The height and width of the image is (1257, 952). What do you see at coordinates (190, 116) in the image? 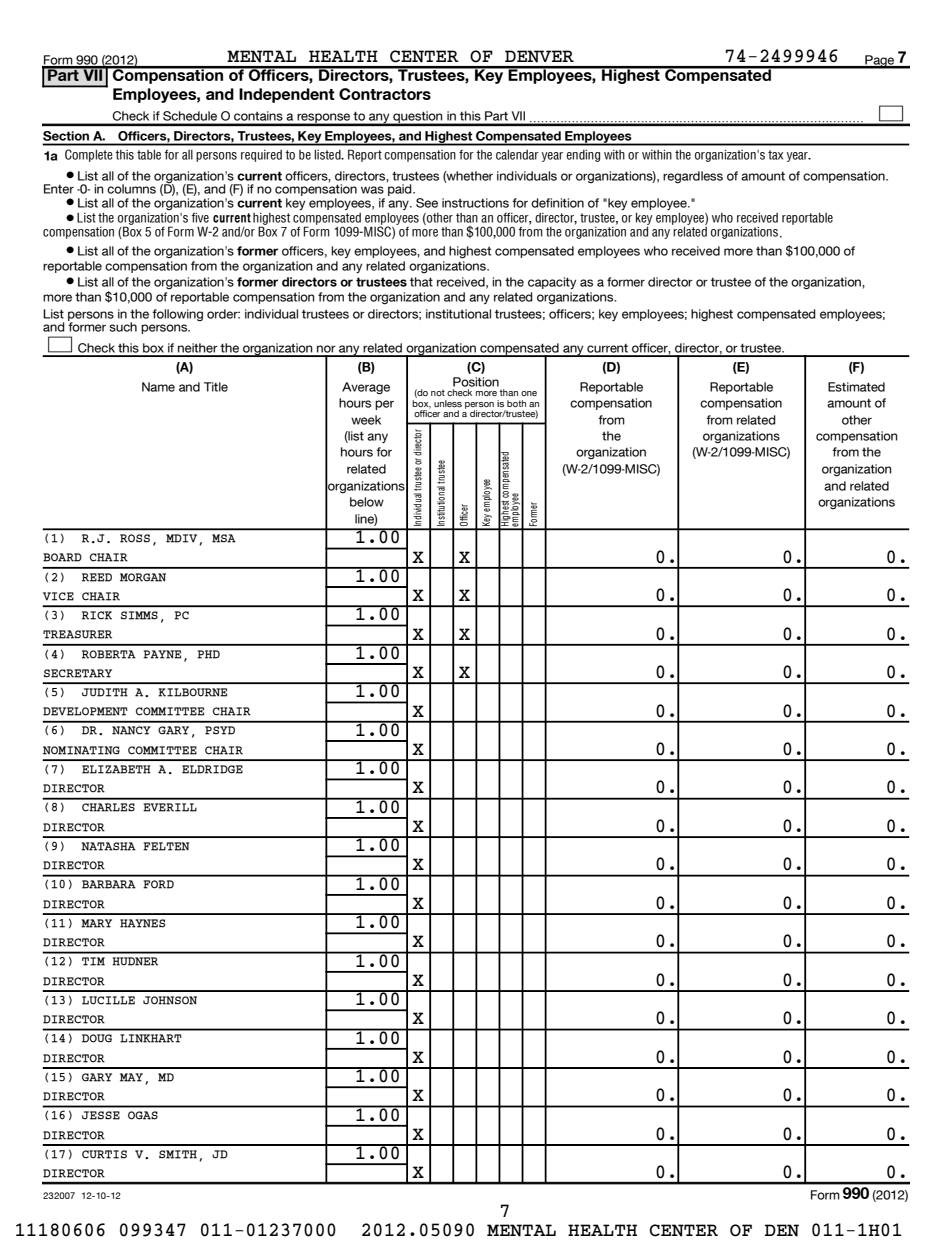
I see `Schedule` at bounding box center [190, 116].
